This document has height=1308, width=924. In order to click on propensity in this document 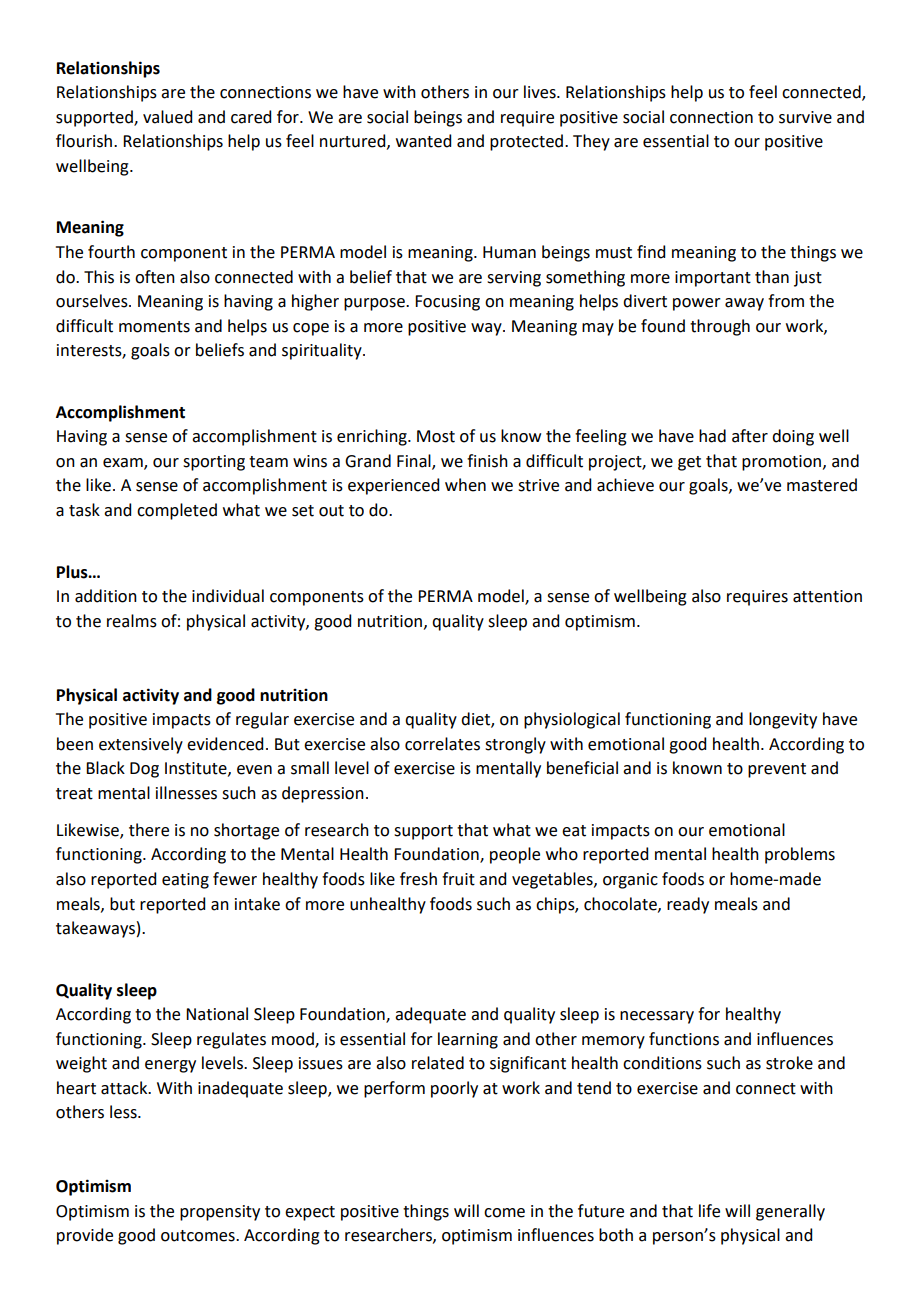, I will do `click(220, 1213)`.
